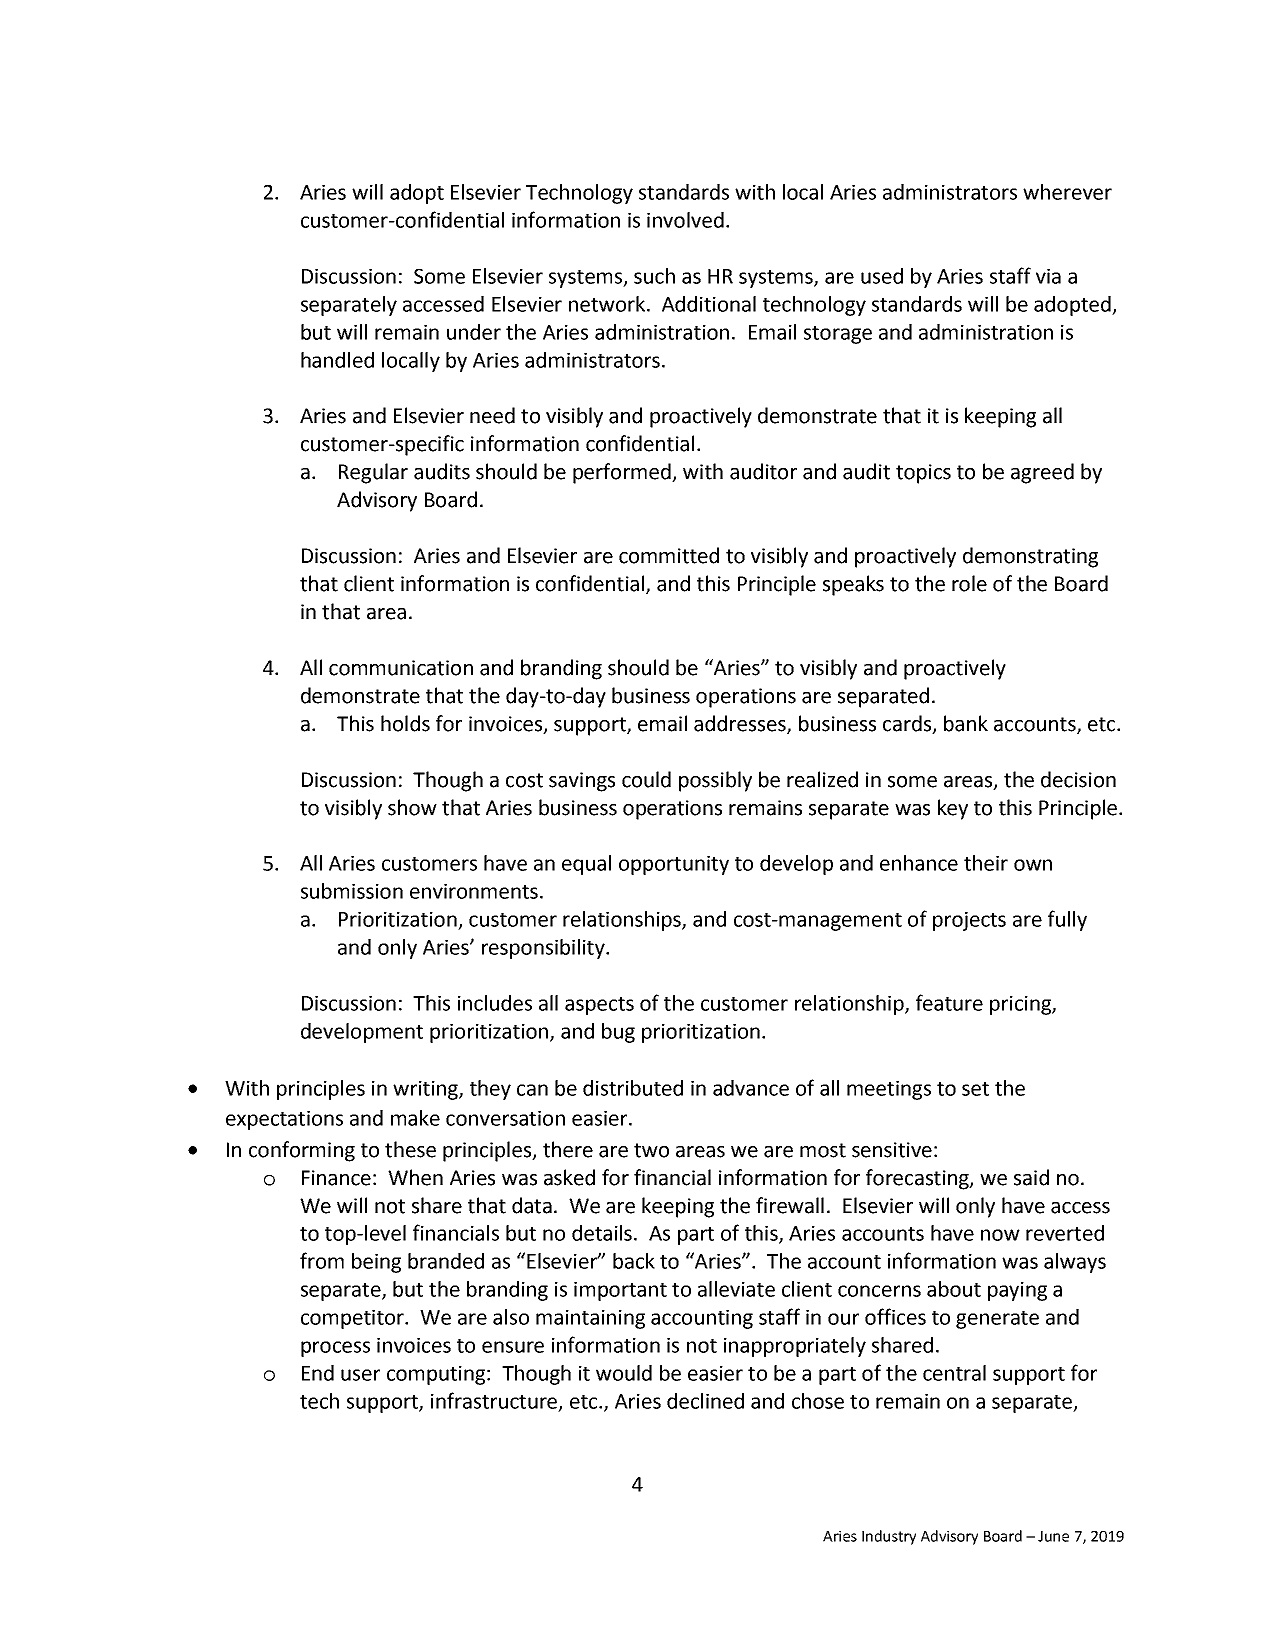  What do you see at coordinates (633, 1088) in the page?
I see `distributed` at bounding box center [633, 1088].
